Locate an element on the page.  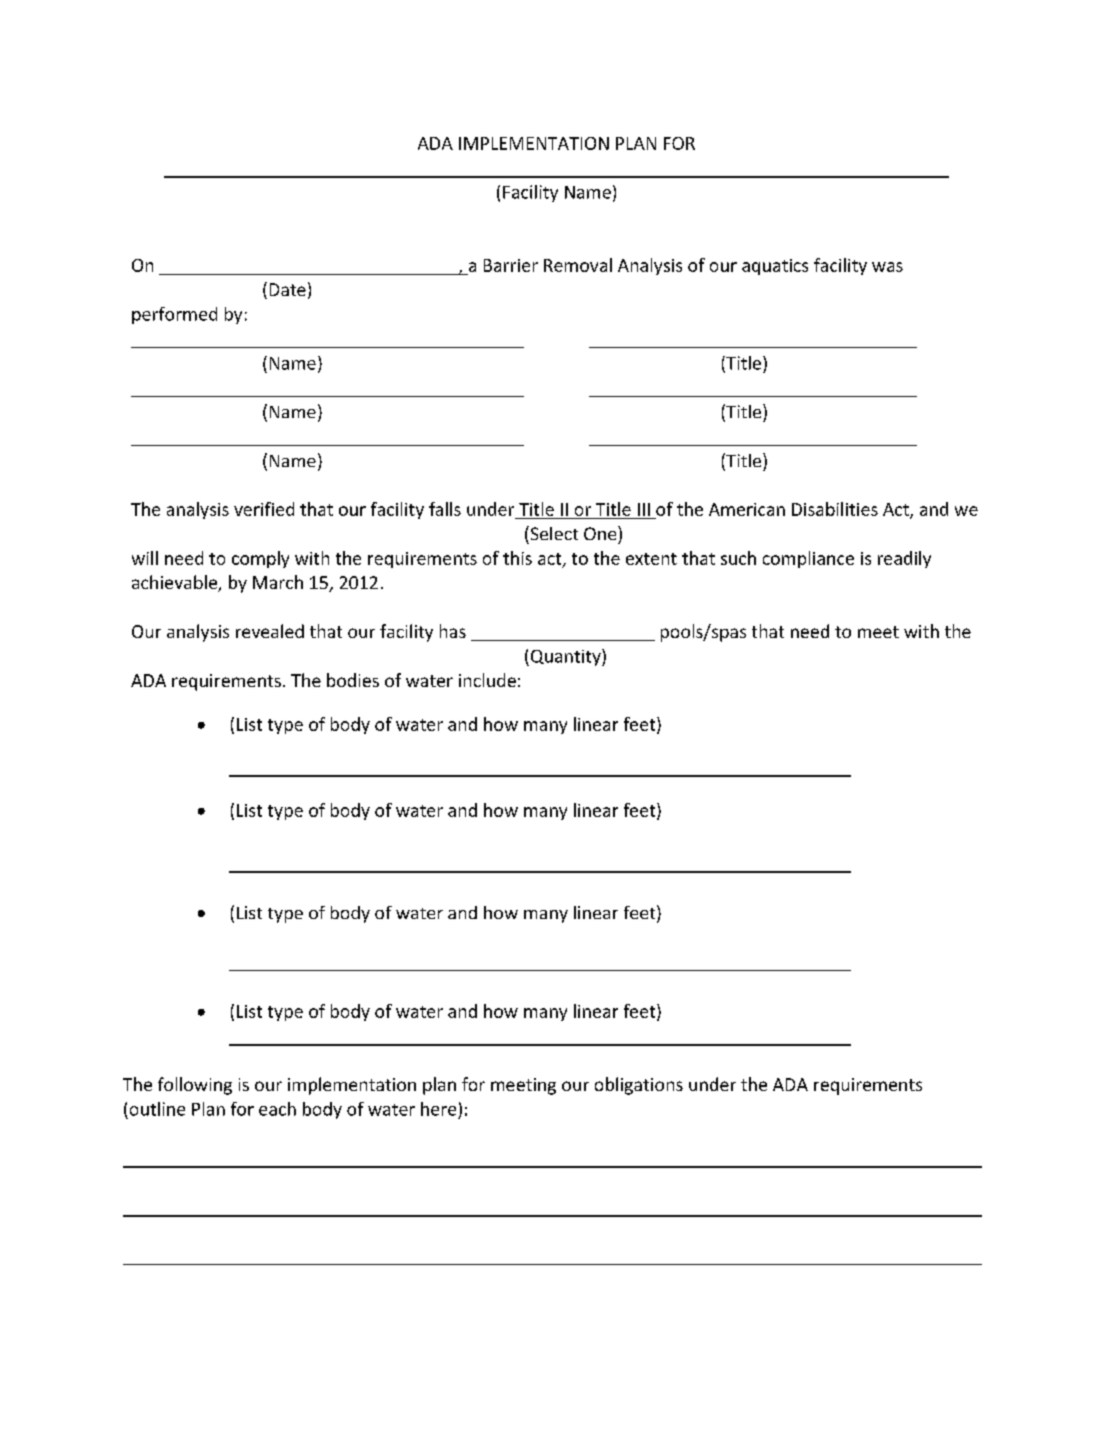
here is located at coordinates (438, 1109).
